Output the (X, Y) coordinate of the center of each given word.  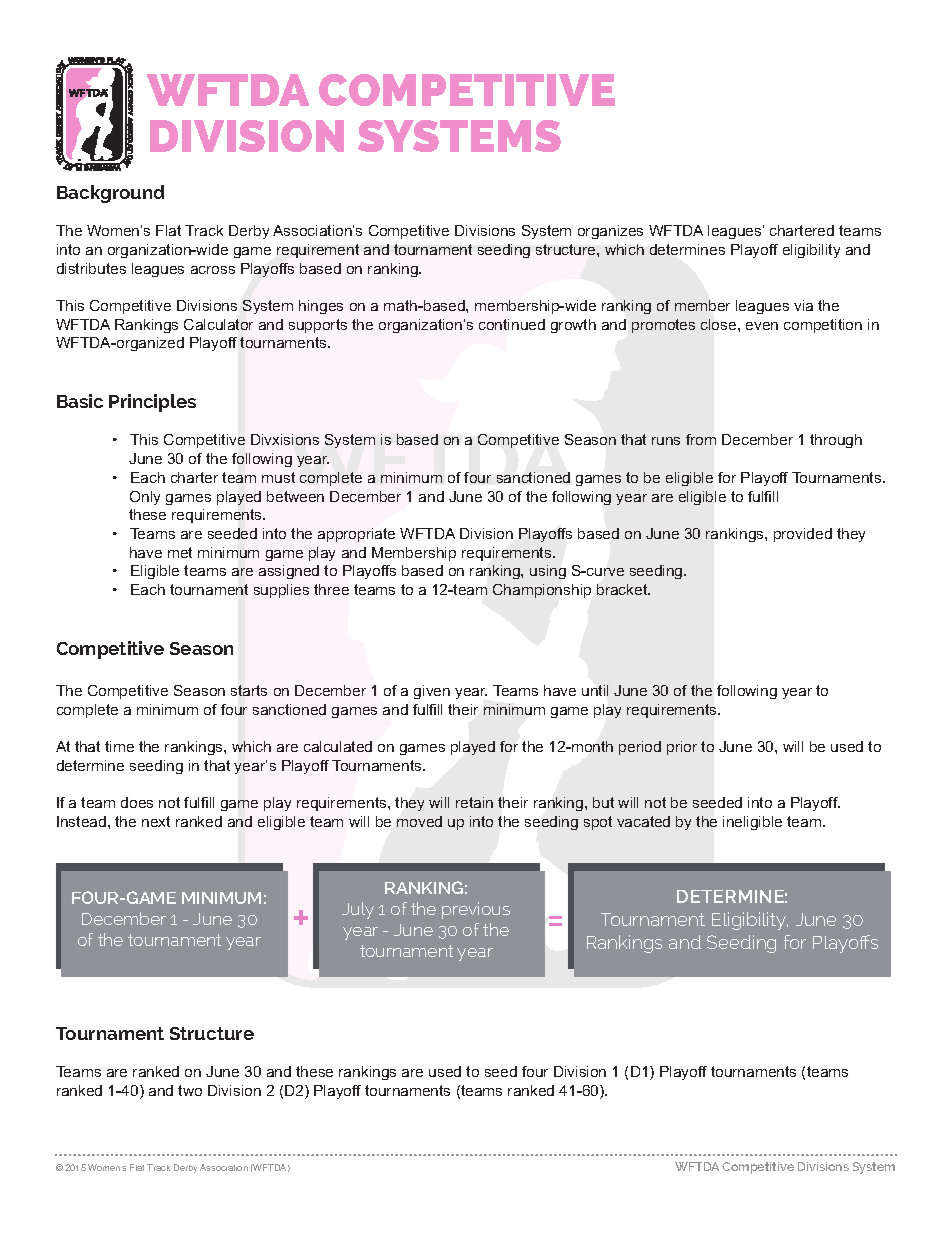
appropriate (356, 535)
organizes (610, 232)
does (137, 802)
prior (682, 748)
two (190, 1090)
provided (803, 535)
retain (474, 802)
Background (110, 194)
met (180, 552)
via (803, 305)
